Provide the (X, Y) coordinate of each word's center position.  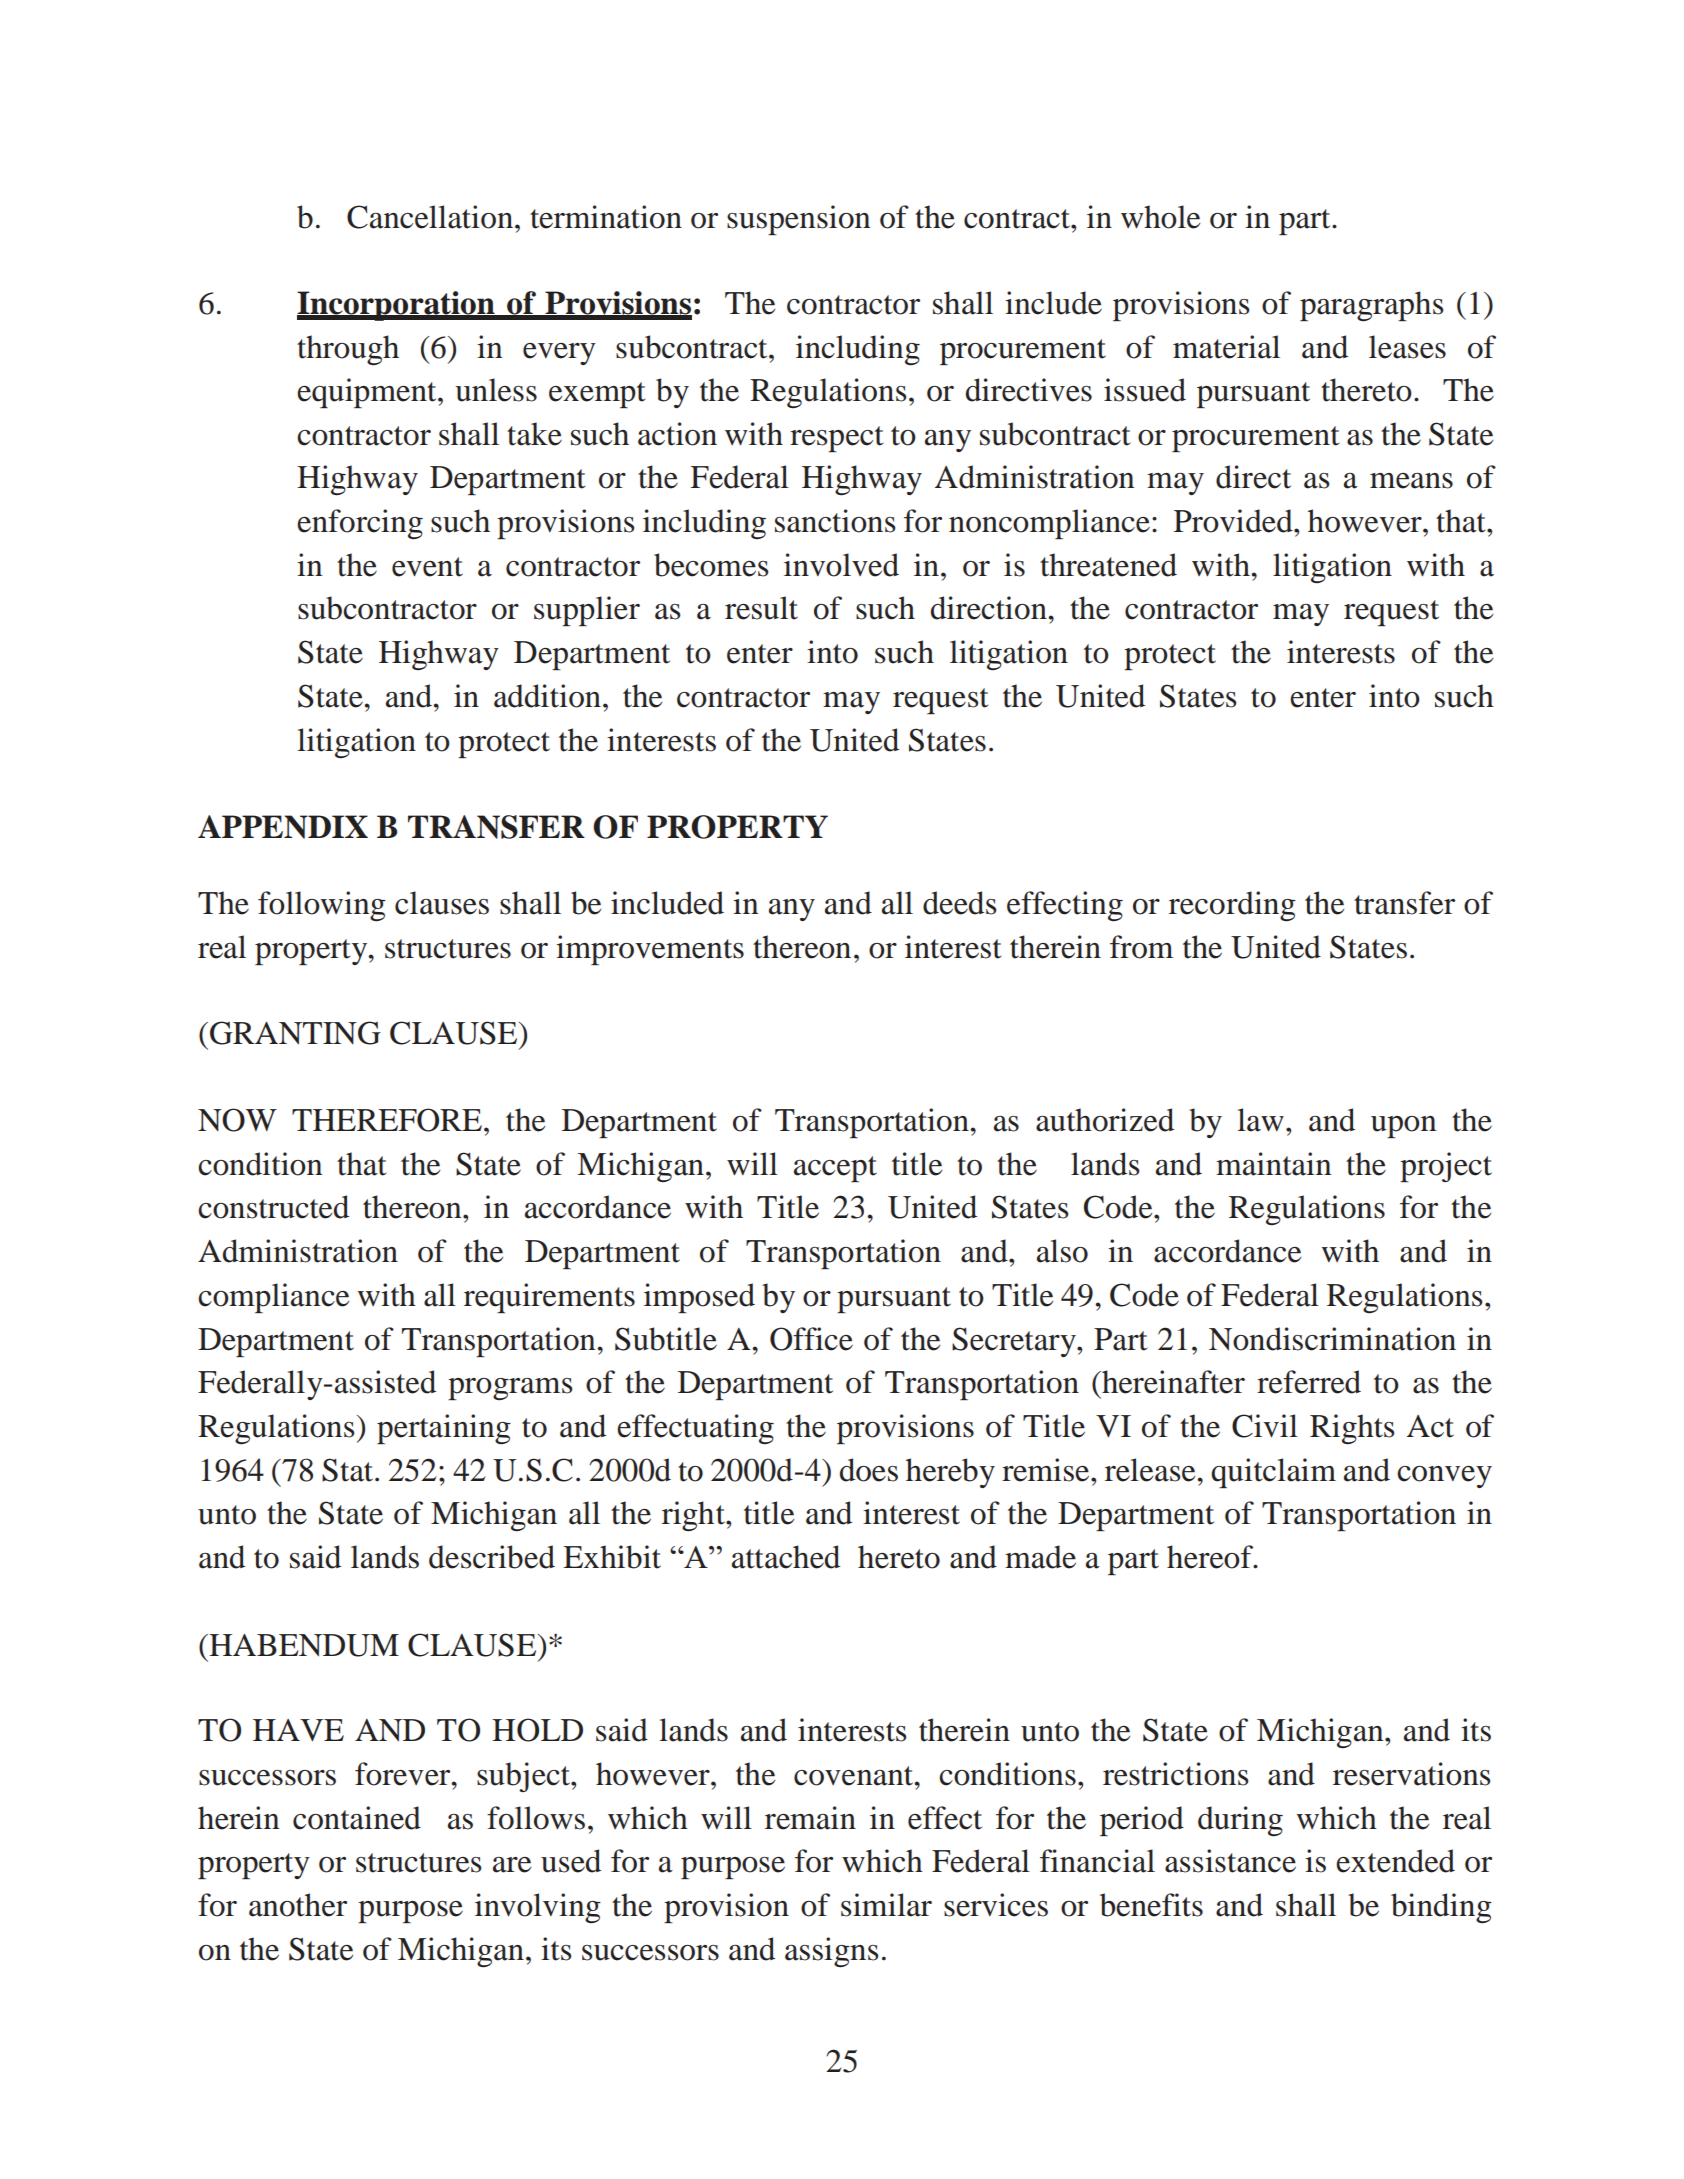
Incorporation (397, 306)
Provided (1234, 521)
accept (835, 1169)
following (322, 906)
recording (1232, 906)
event (427, 567)
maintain (1273, 1164)
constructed (273, 1207)
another (298, 1905)
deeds (959, 903)
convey (1444, 1477)
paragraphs (1371, 306)
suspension (798, 220)
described (492, 1557)
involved (841, 565)
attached (786, 1557)
